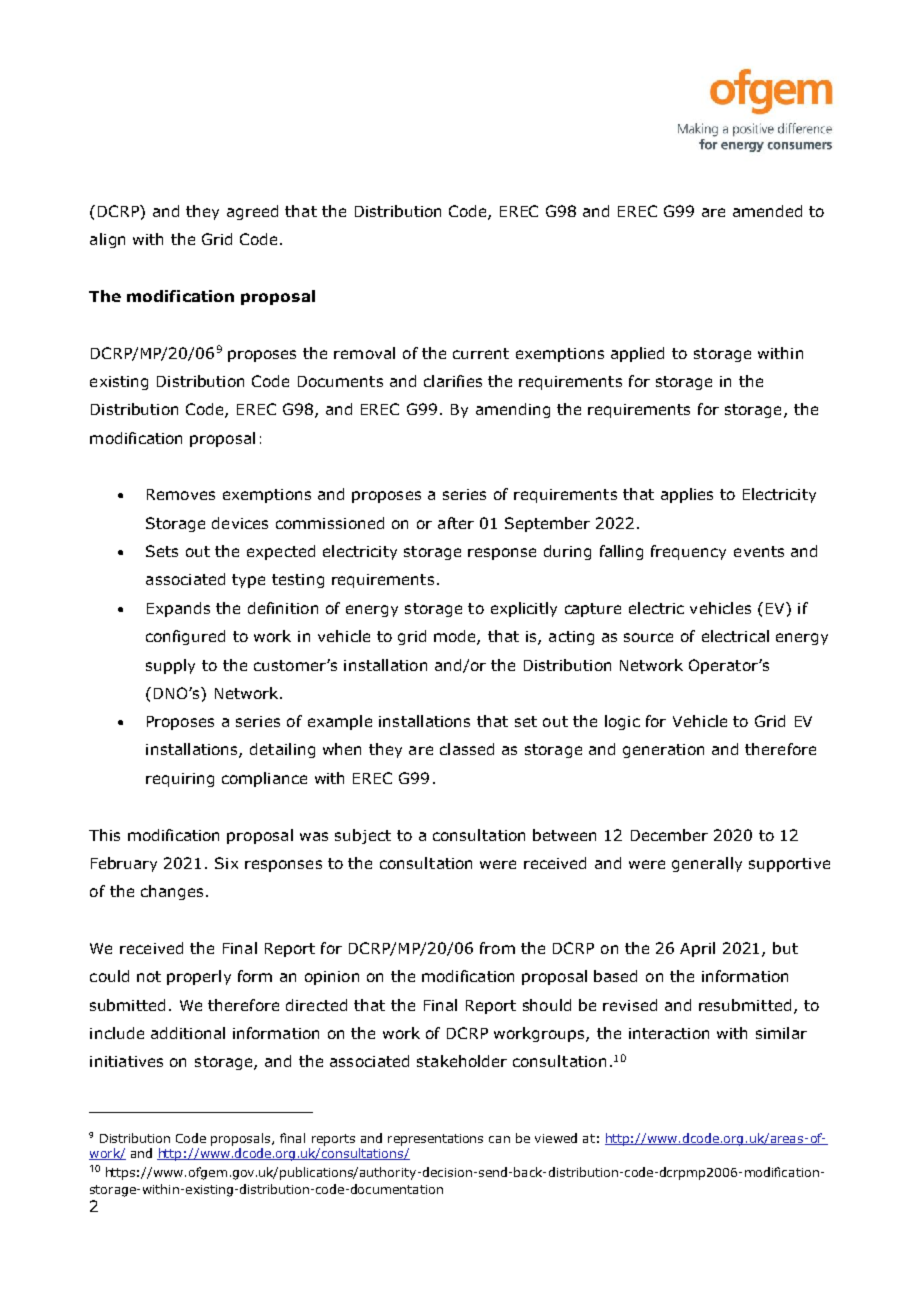 The width and height of the page is (924, 1309). I want to click on representations, so click(435, 1140).
